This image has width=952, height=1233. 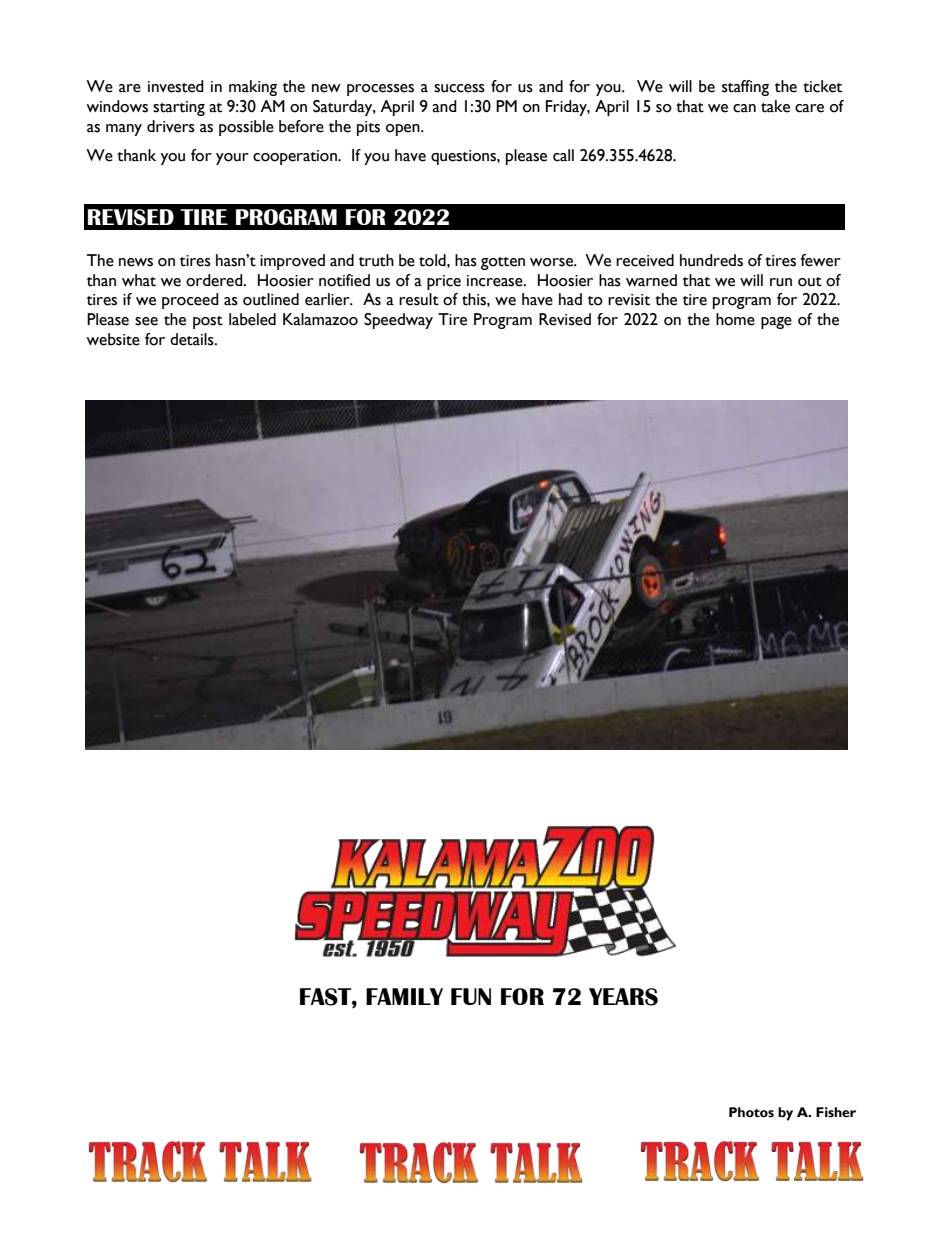 I want to click on page, so click(x=776, y=323).
